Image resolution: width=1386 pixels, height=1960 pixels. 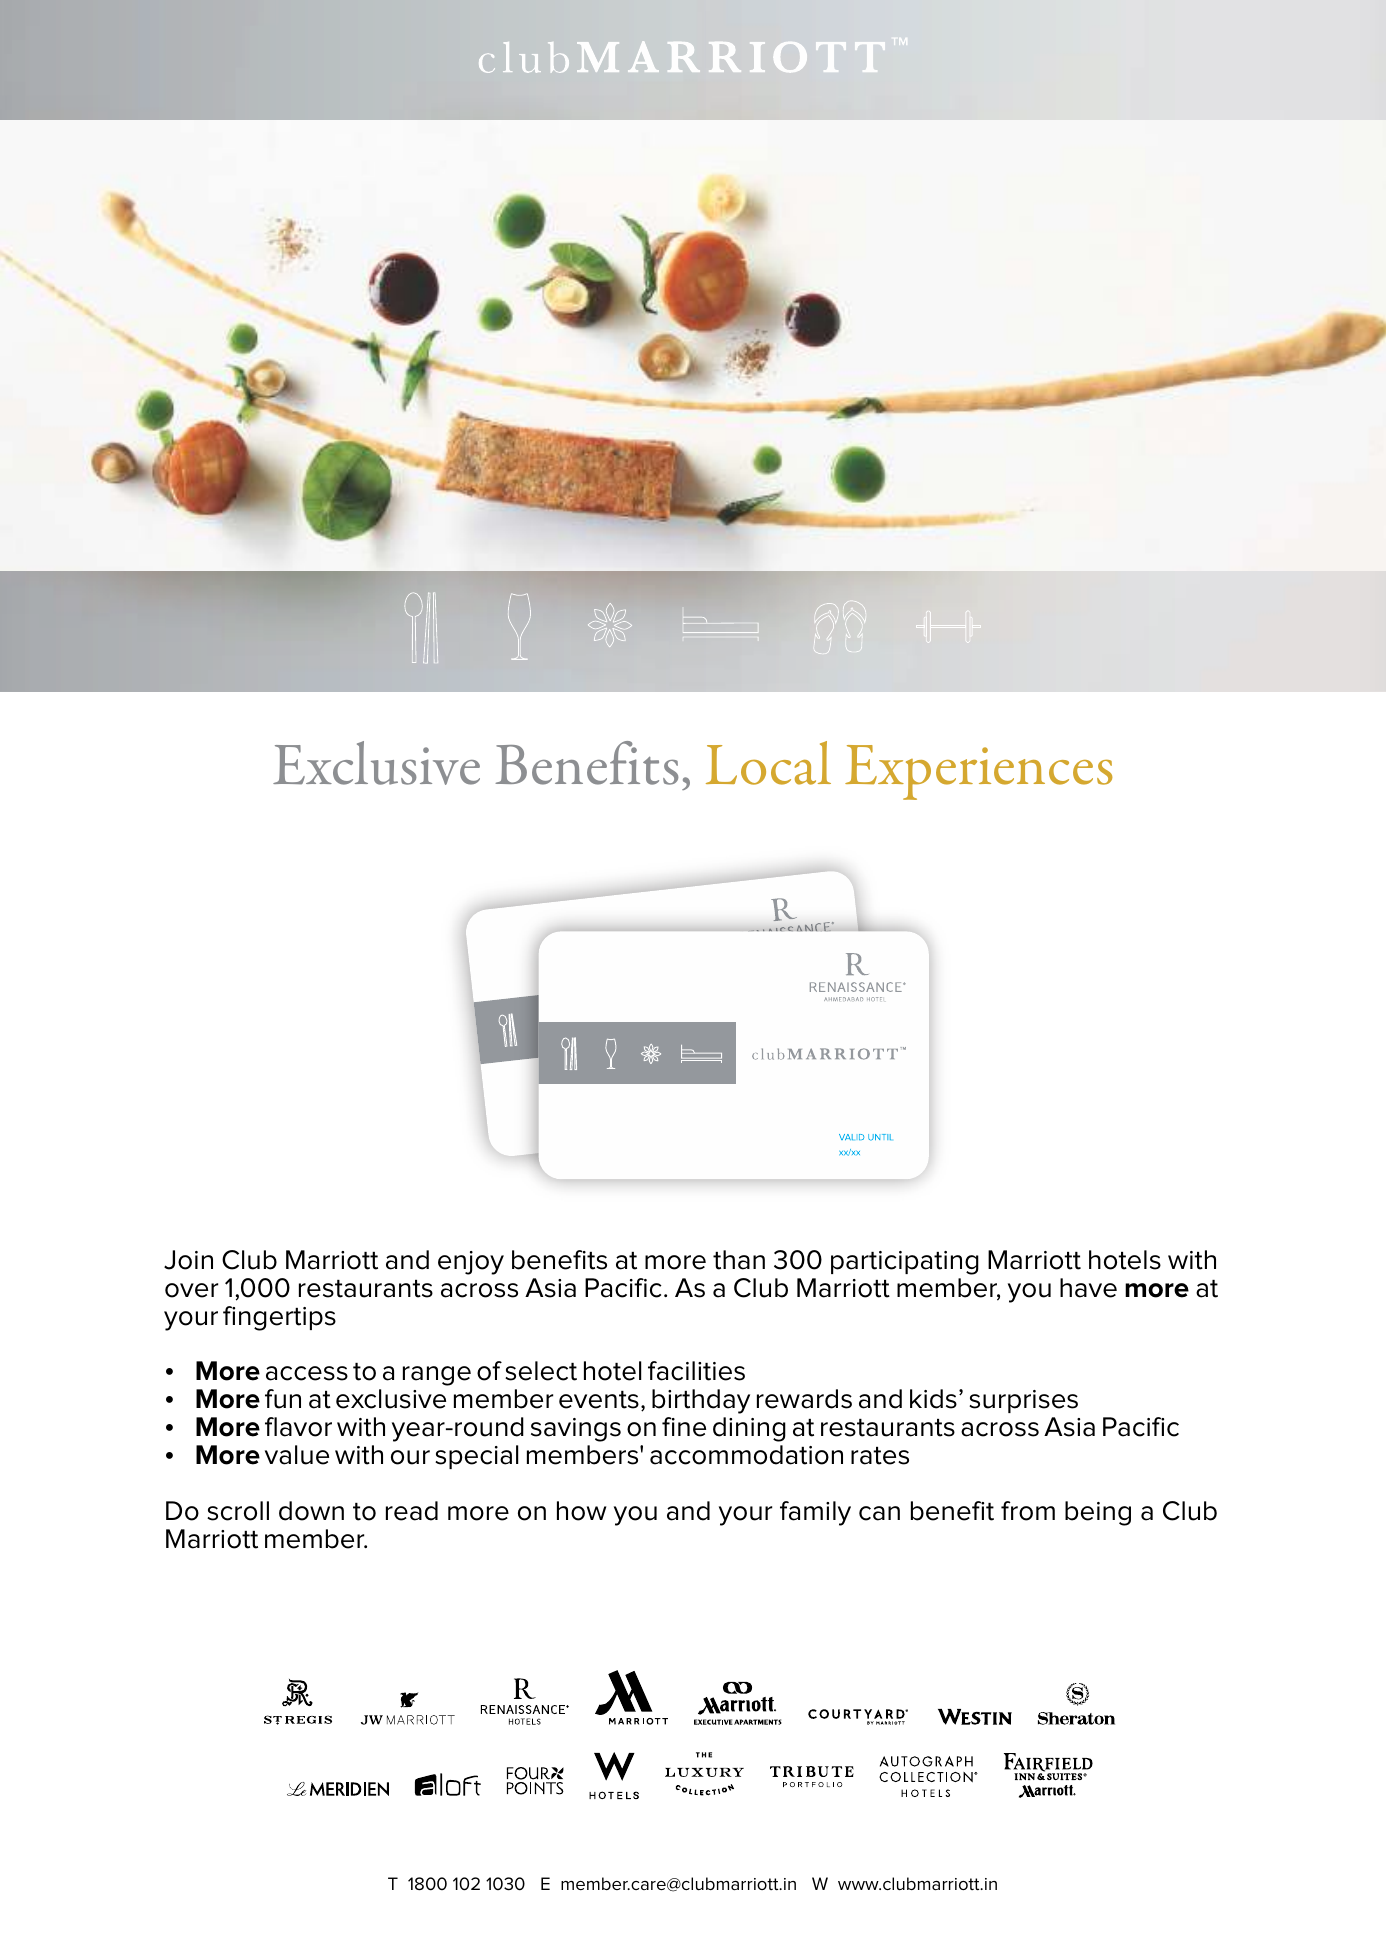 I want to click on over, so click(x=191, y=1290).
